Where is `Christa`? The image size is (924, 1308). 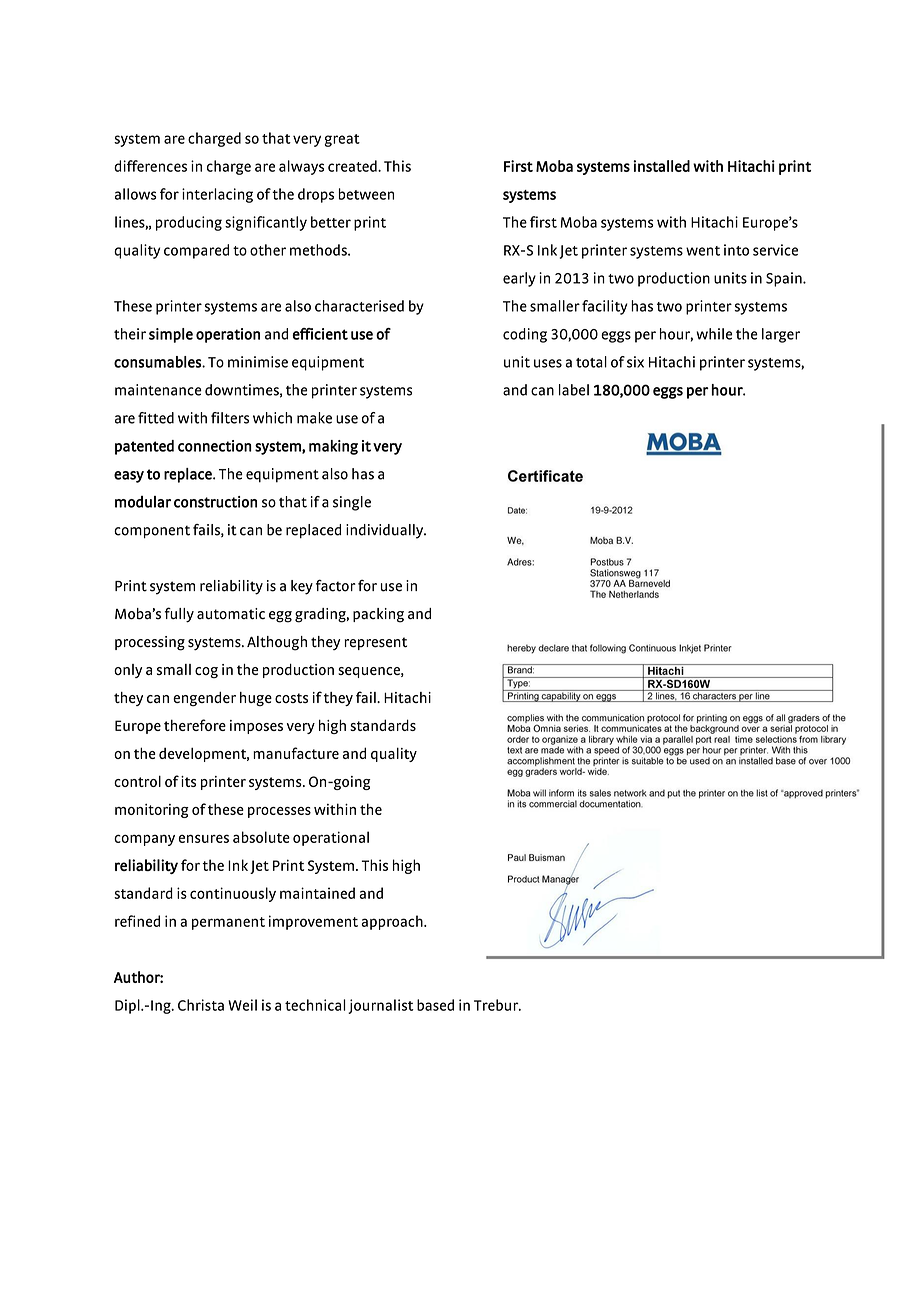 Christa is located at coordinates (201, 1005).
